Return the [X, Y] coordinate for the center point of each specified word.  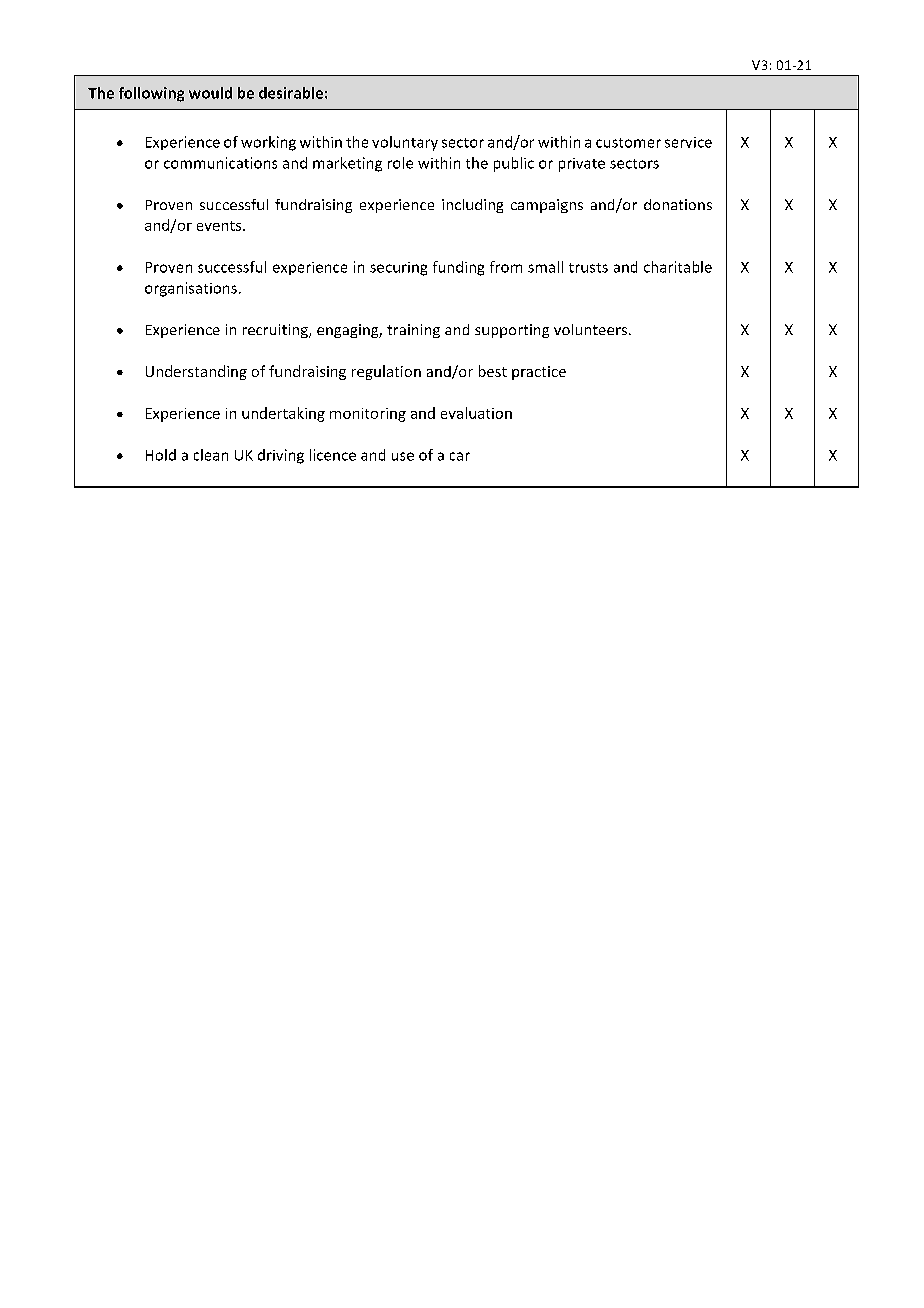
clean [211, 455]
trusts [588, 268]
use [403, 456]
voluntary [405, 143]
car [460, 456]
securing [398, 269]
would [210, 93]
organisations [191, 289]
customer [628, 143]
